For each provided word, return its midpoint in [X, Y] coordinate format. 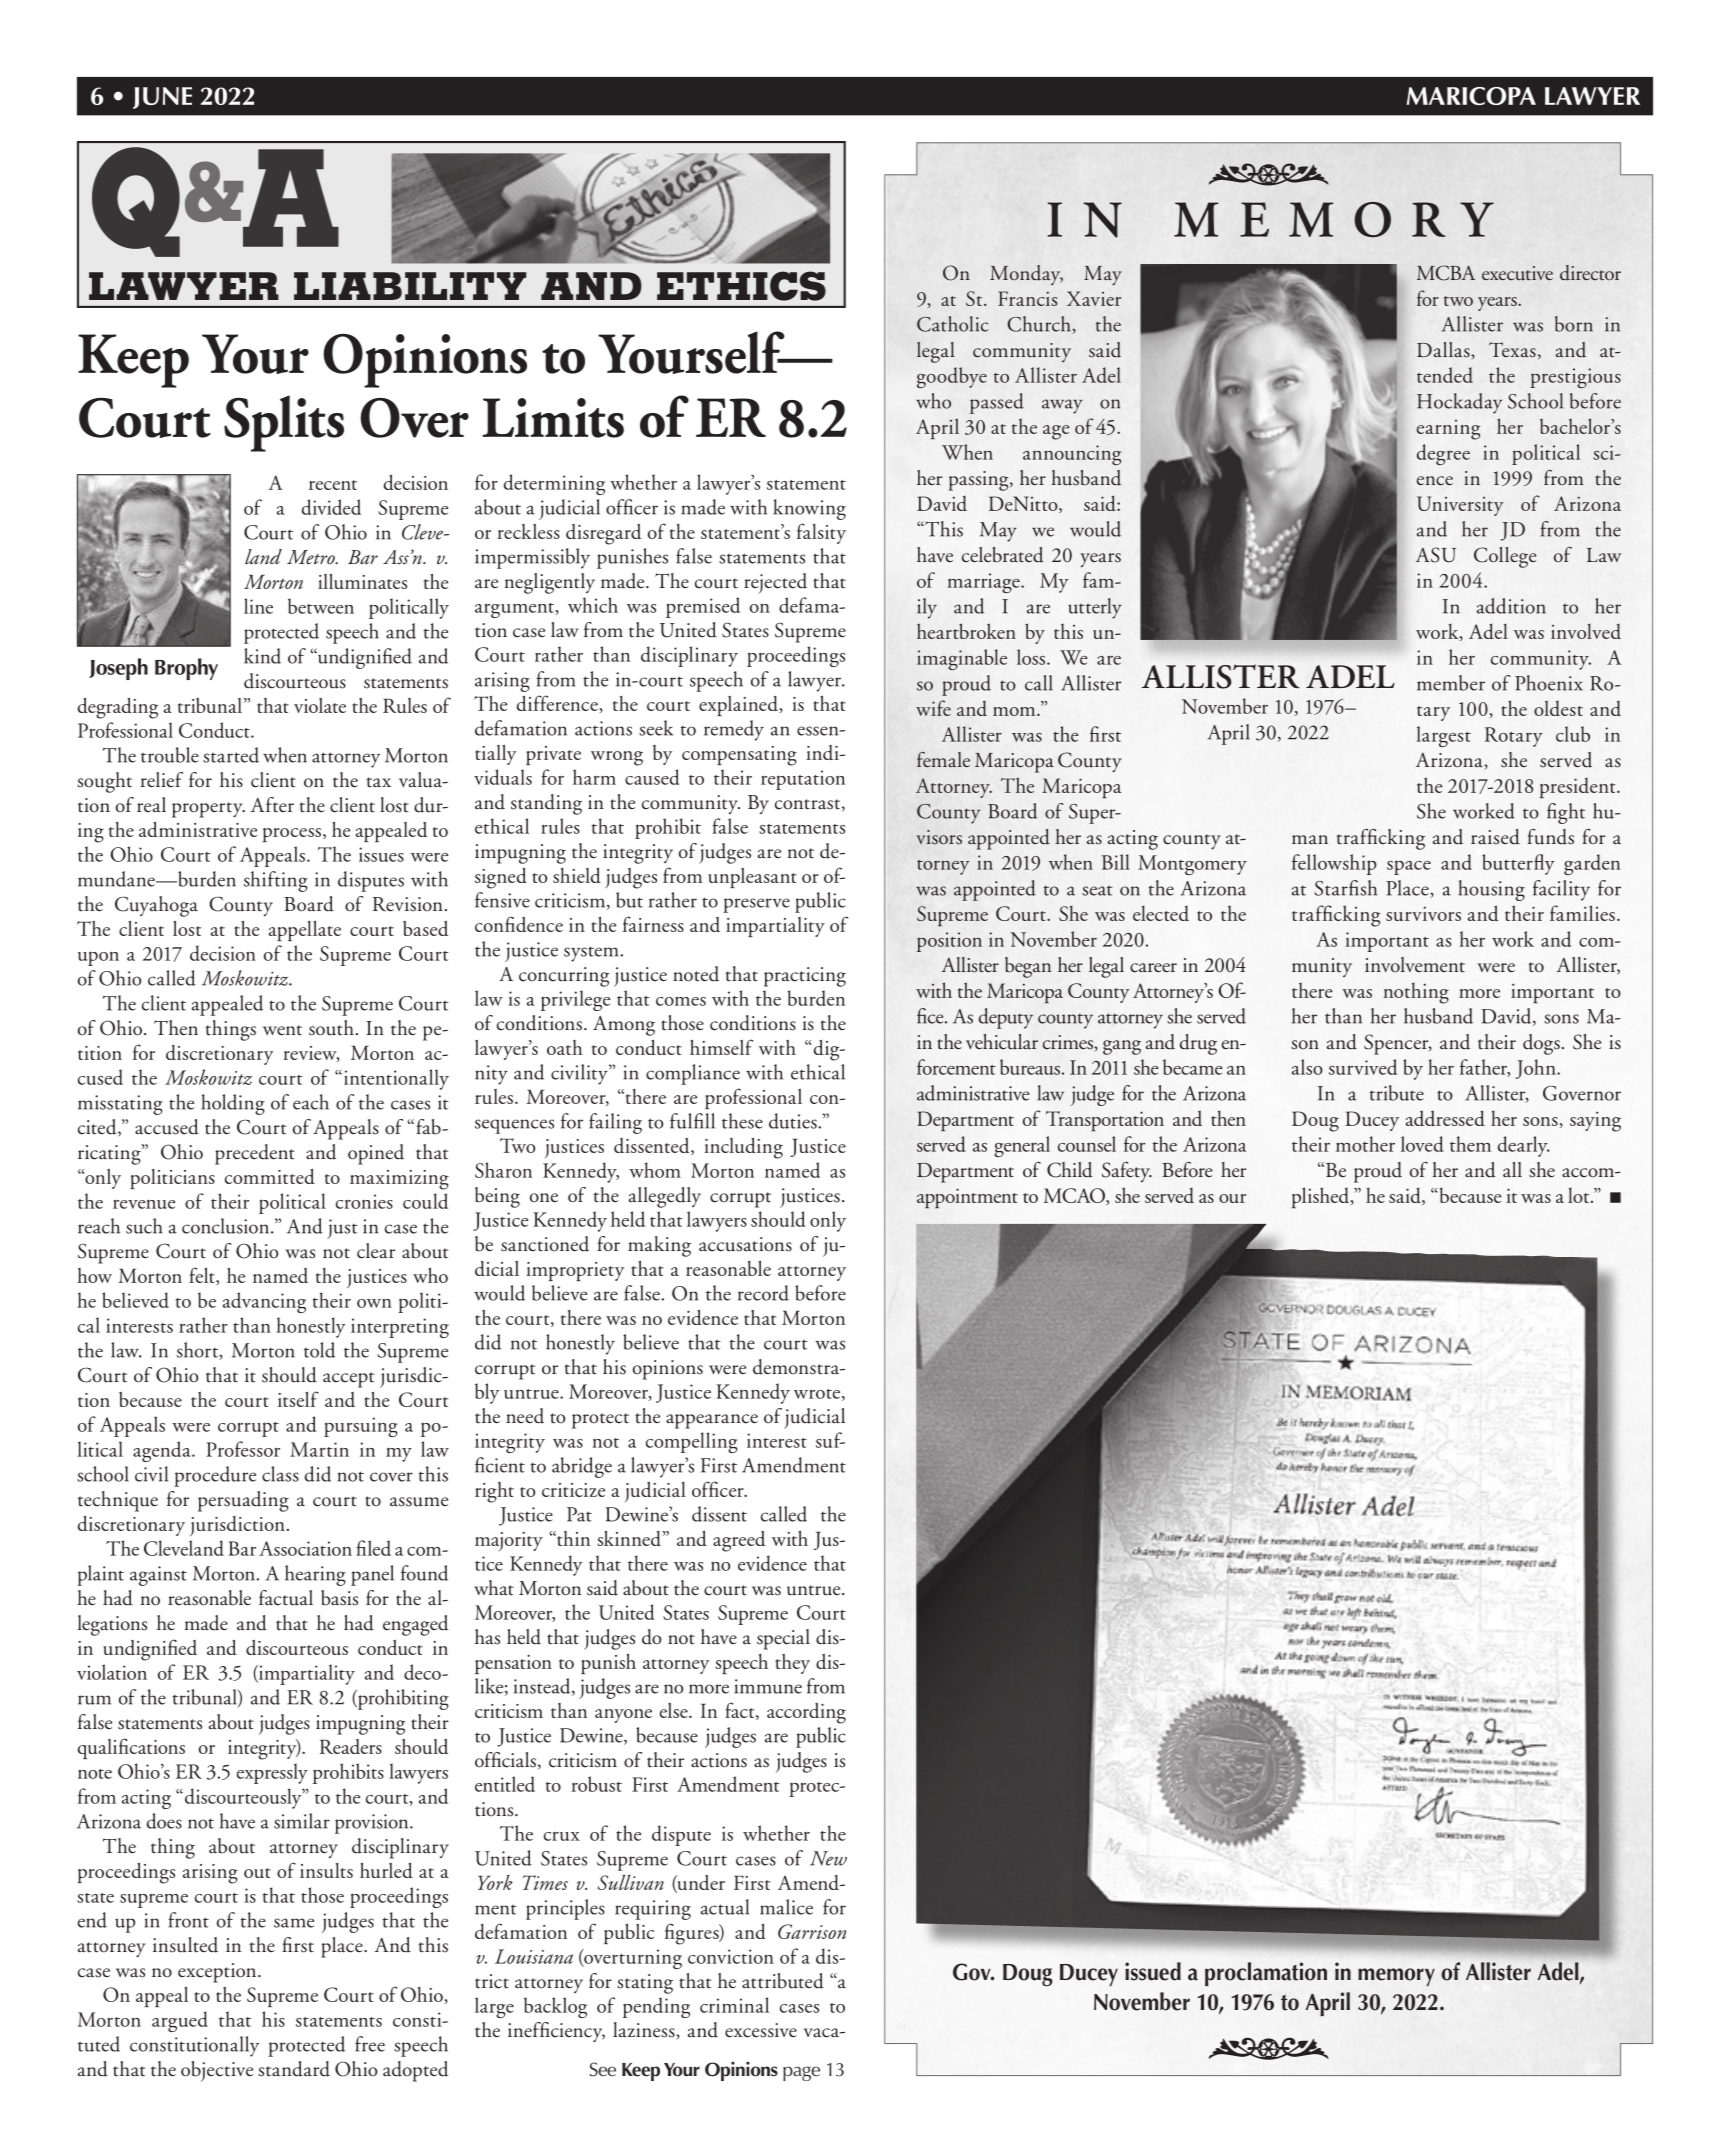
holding [233, 1104]
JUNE [162, 98]
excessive [761, 2030]
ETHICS [741, 286]
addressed [1445, 1118]
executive [1517, 273]
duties [793, 1121]
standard [294, 2069]
